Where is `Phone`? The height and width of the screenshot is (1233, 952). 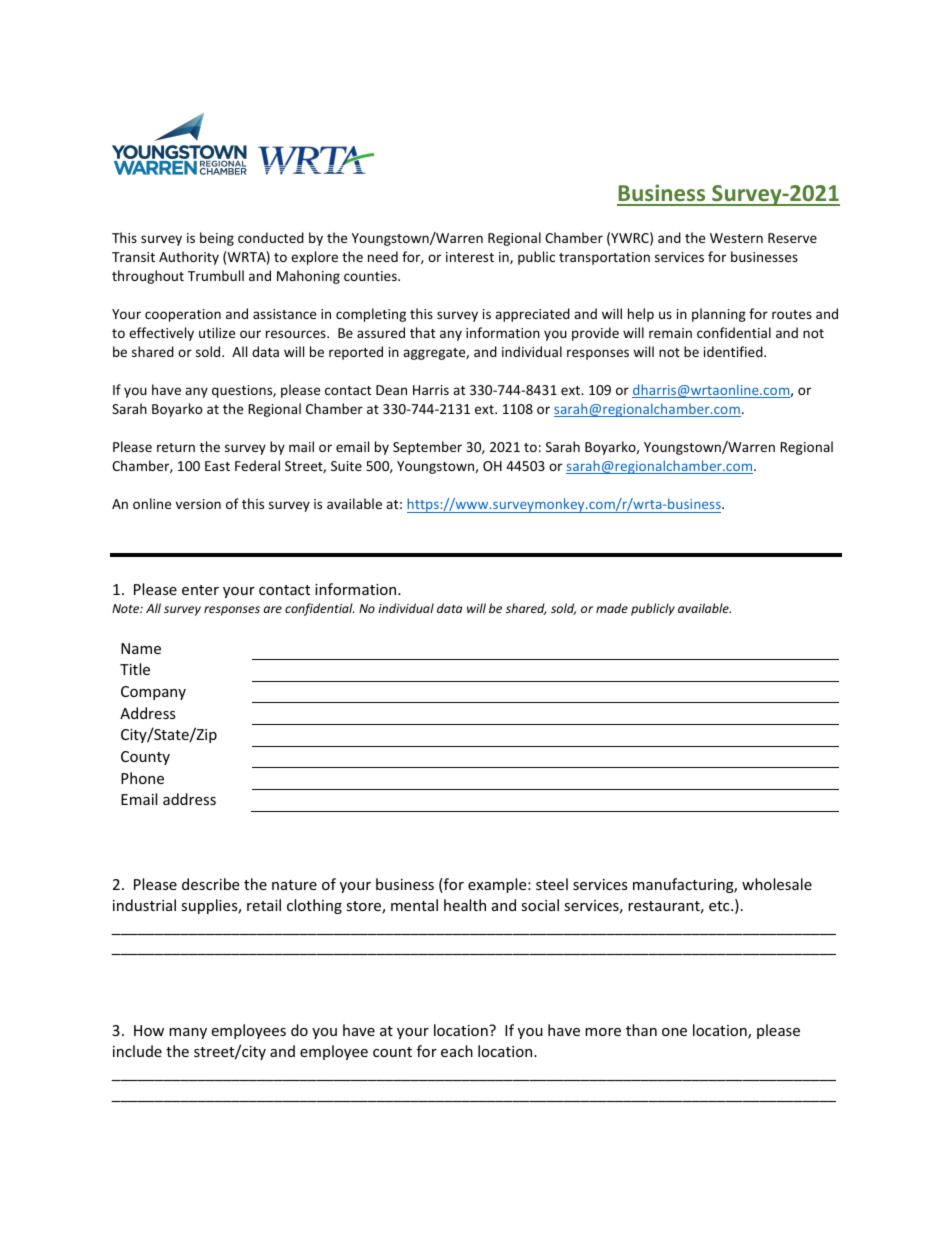 Phone is located at coordinates (142, 778).
